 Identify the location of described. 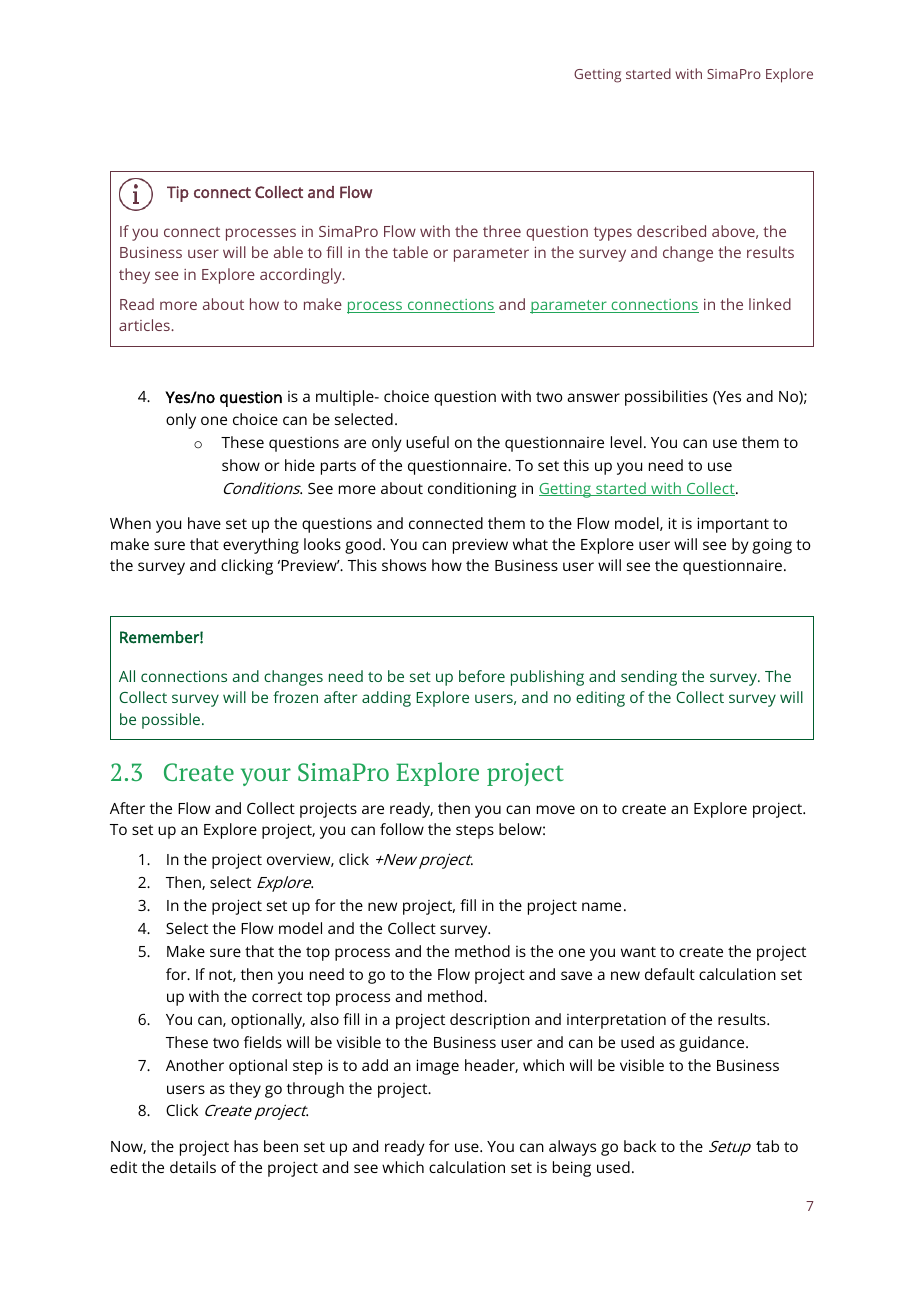
(671, 231).
